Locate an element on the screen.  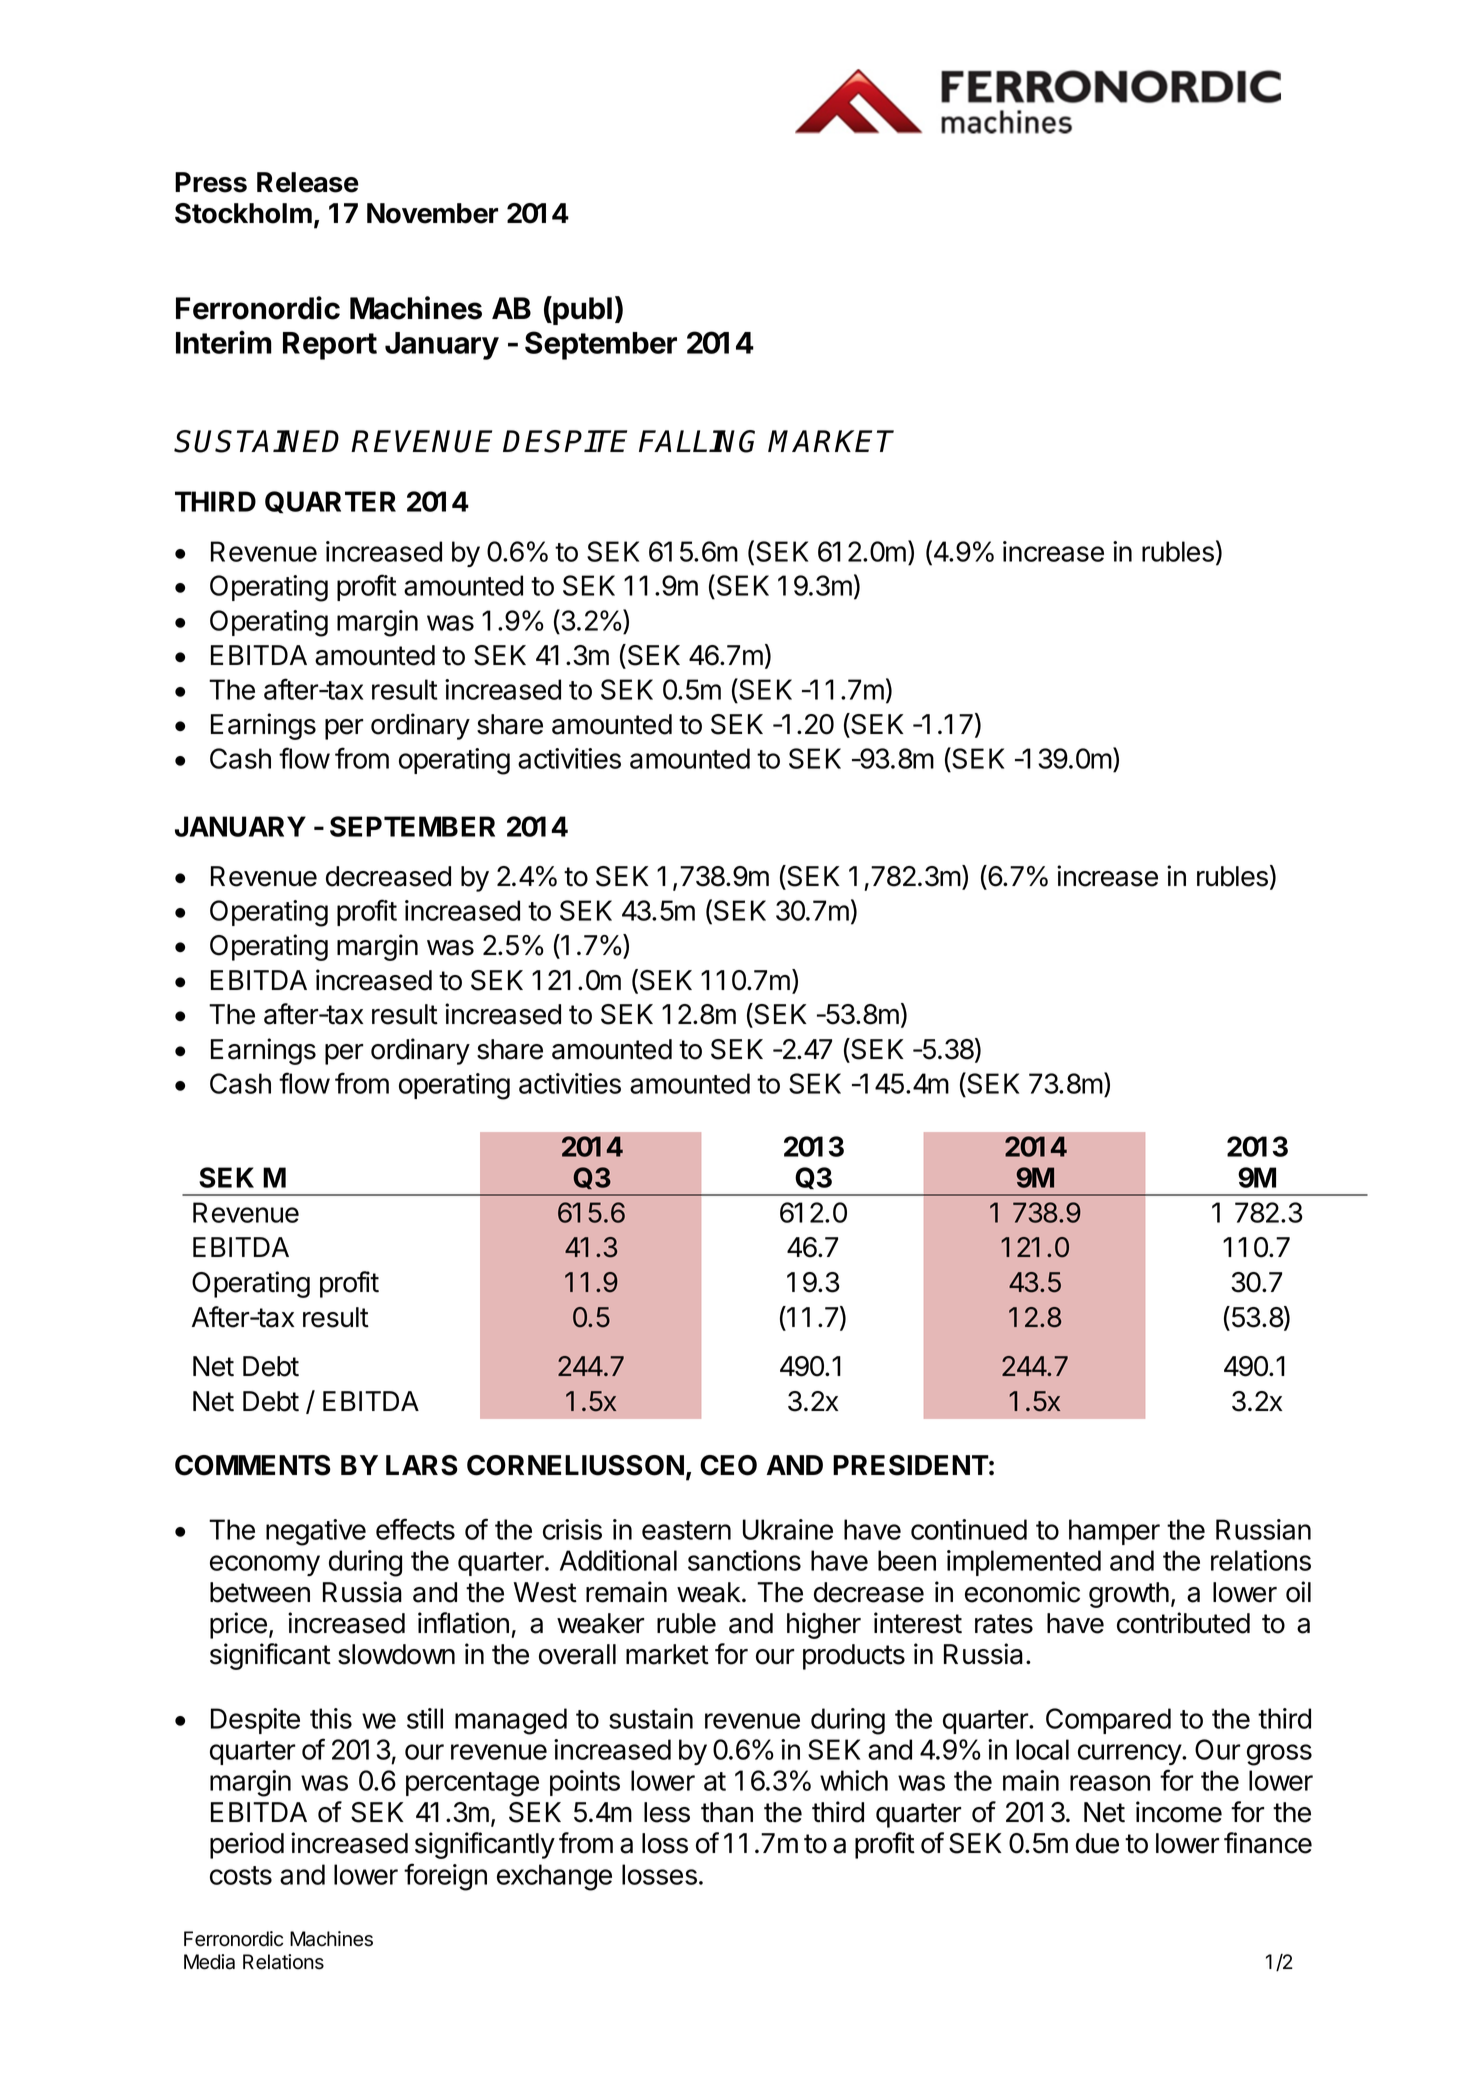
LARS is located at coordinates (422, 1465).
